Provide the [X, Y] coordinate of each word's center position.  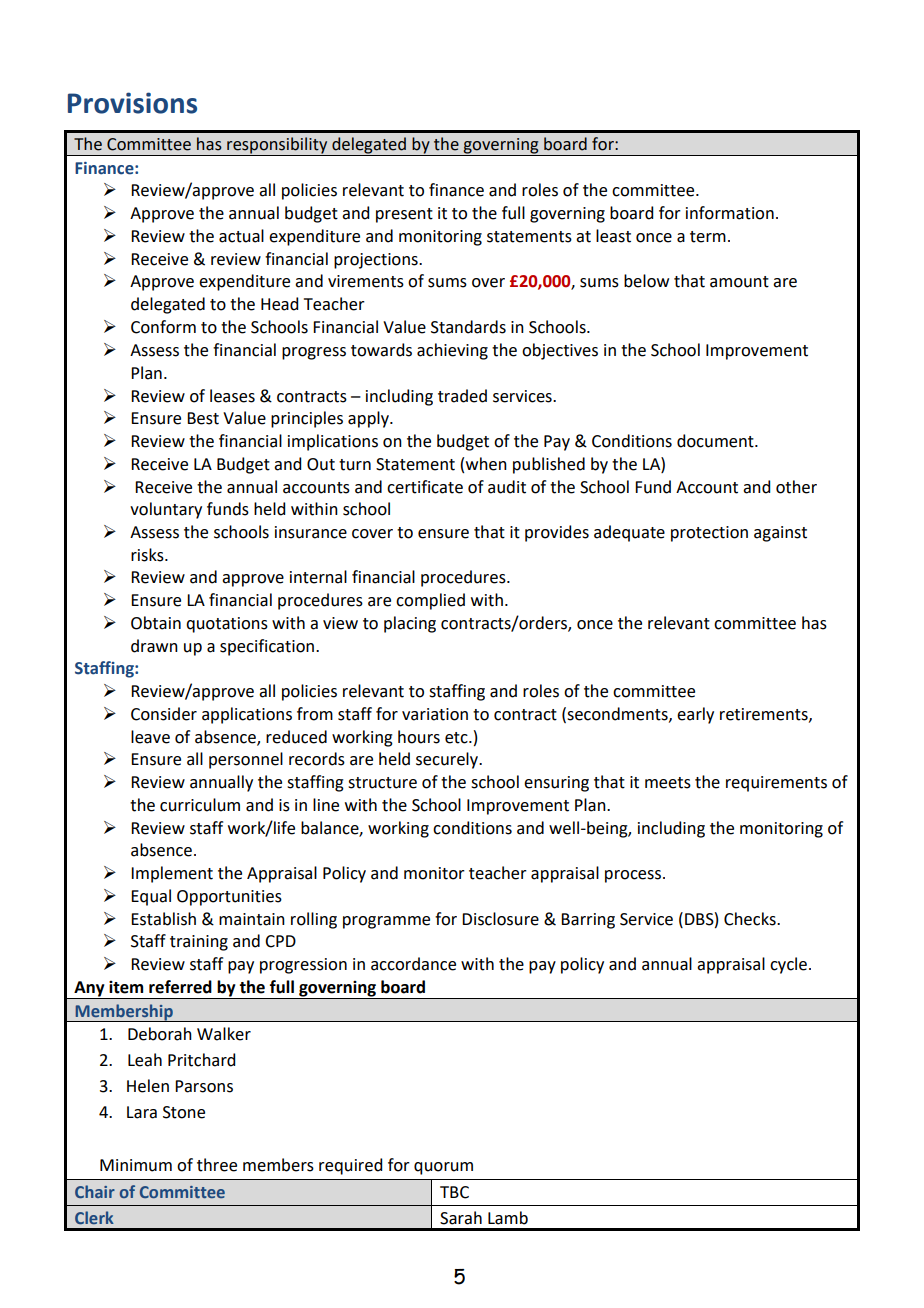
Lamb [508, 1218]
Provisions [132, 103]
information [730, 213]
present [404, 215]
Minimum [136, 1165]
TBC [454, 1192]
